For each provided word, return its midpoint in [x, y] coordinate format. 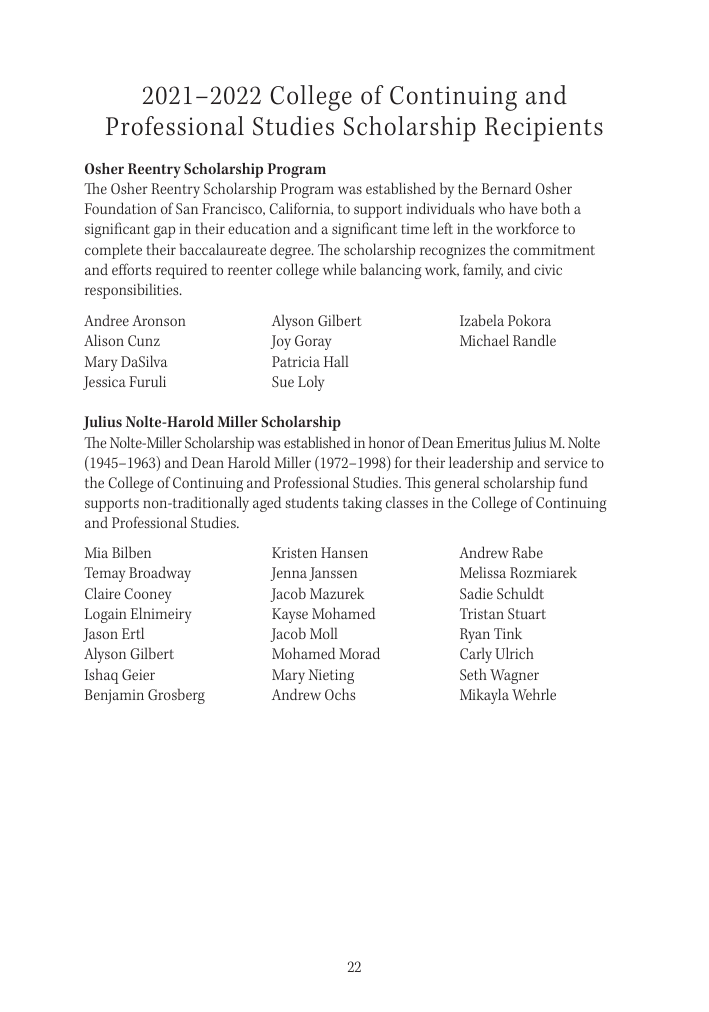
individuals [440, 208]
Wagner [514, 676]
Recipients [544, 129]
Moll [324, 633]
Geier [138, 674]
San [187, 208]
